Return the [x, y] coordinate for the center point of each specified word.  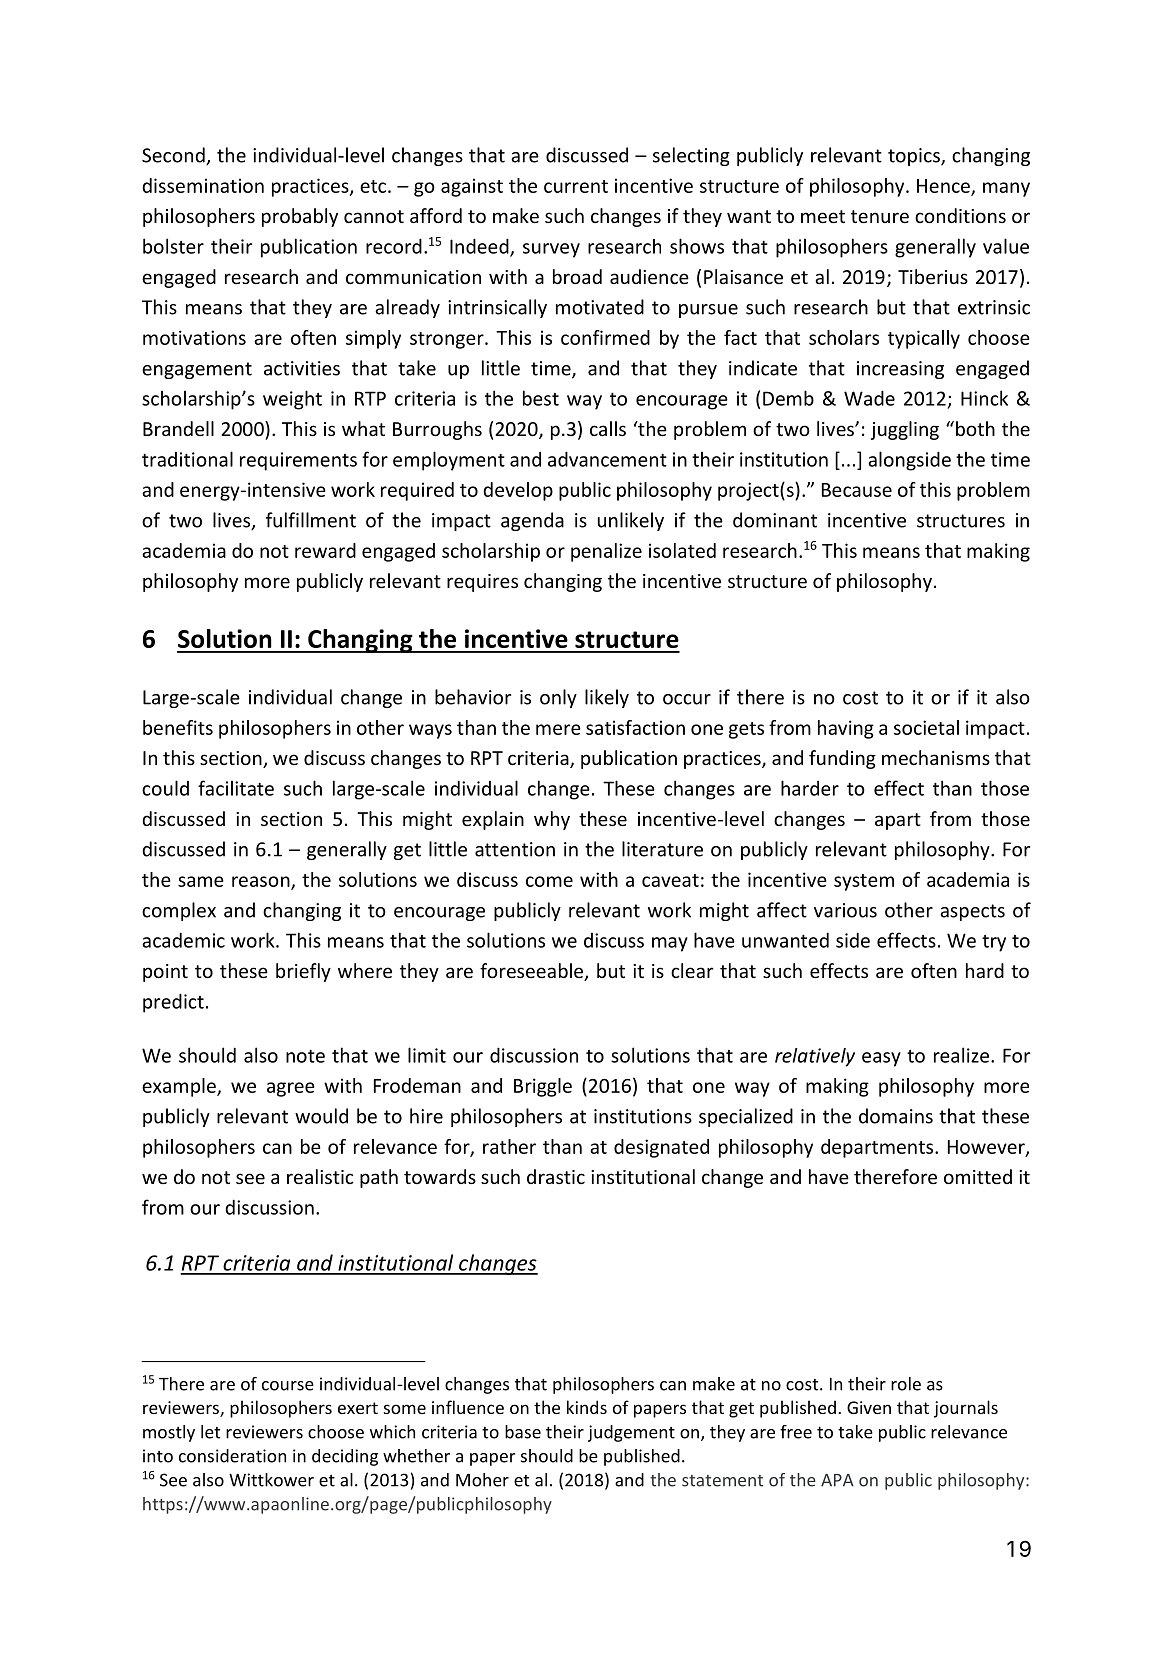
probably [300, 217]
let [210, 1432]
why [552, 820]
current [576, 186]
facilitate [236, 788]
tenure [880, 216]
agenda [532, 521]
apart [898, 821]
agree [291, 1089]
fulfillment [311, 520]
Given [869, 1407]
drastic [556, 1176]
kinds [587, 1407]
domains [896, 1116]
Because [857, 490]
